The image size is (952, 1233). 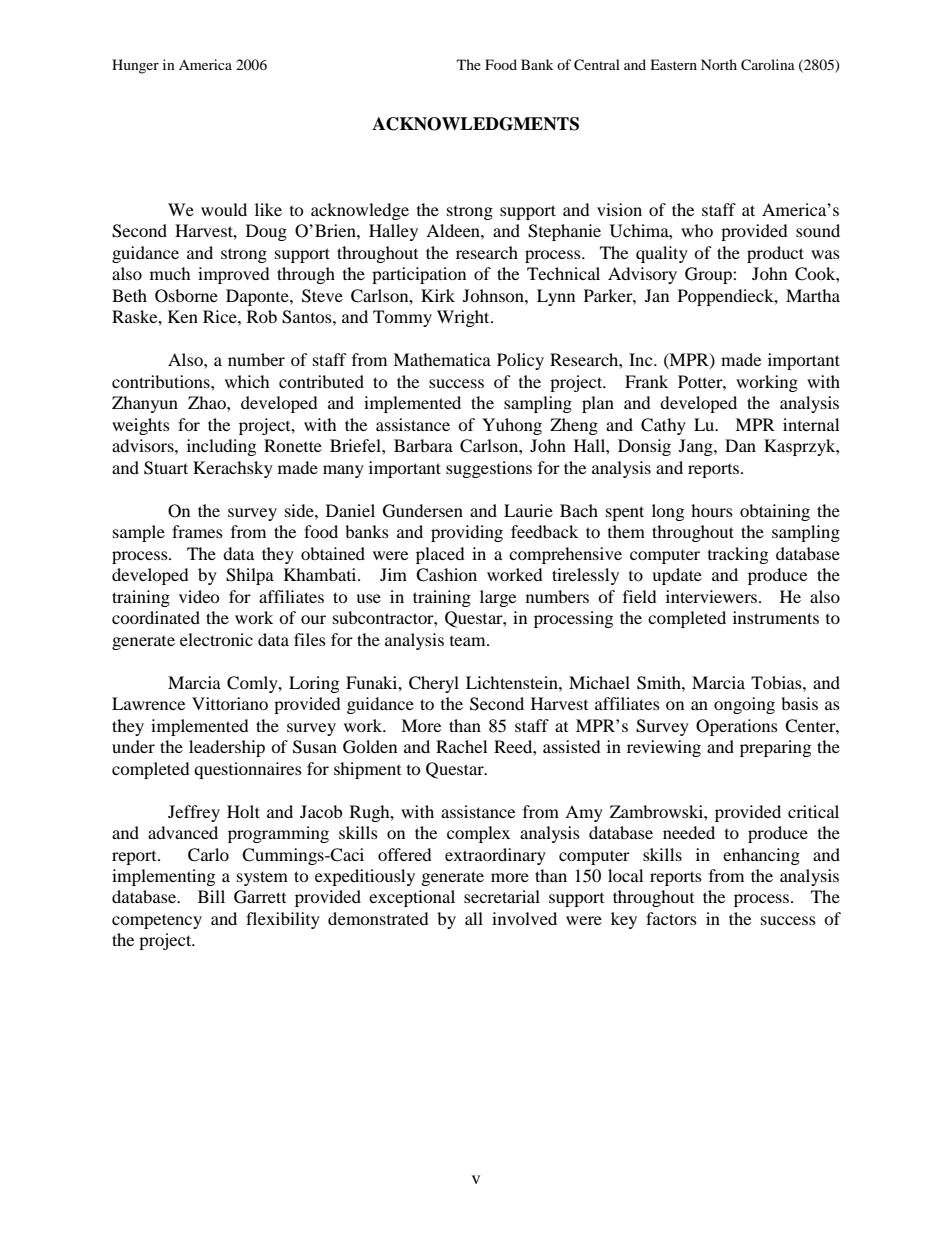 What do you see at coordinates (719, 64) in the screenshot?
I see `North` at bounding box center [719, 64].
